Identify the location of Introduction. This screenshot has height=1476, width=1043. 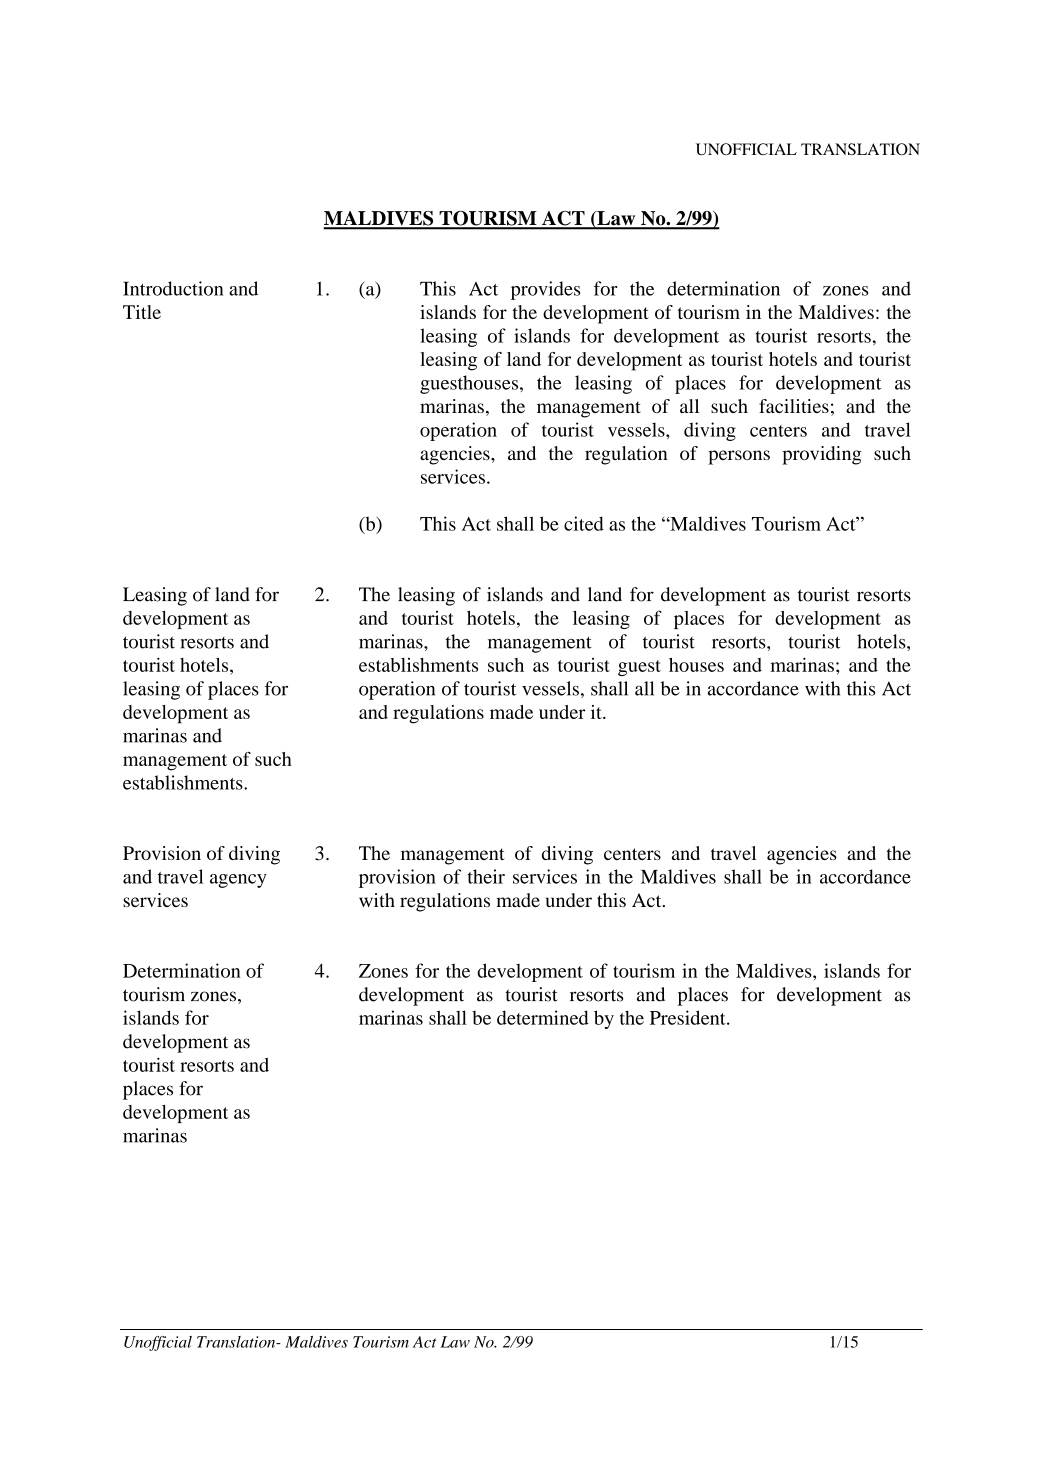
(173, 288).
